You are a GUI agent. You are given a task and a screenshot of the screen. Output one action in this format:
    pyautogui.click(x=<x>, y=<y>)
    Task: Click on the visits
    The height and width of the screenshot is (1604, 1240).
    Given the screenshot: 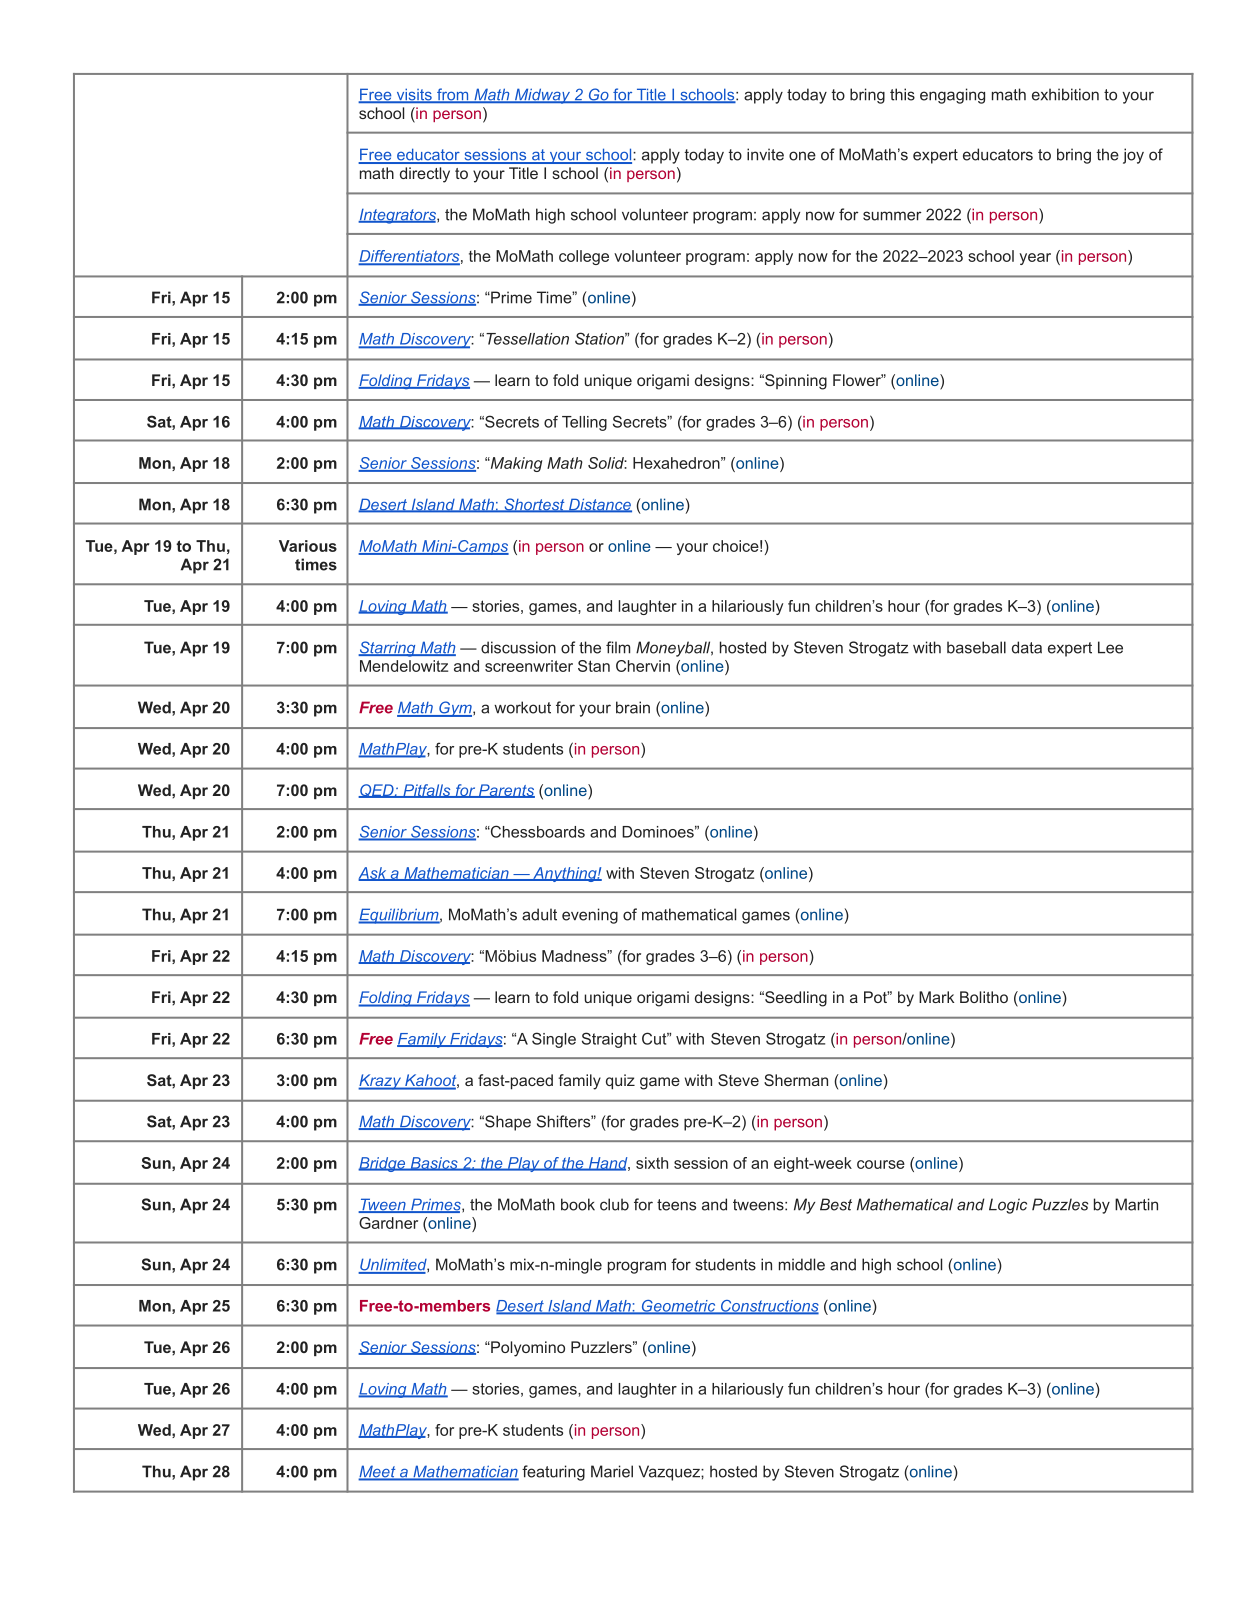 What is the action you would take?
    pyautogui.click(x=414, y=95)
